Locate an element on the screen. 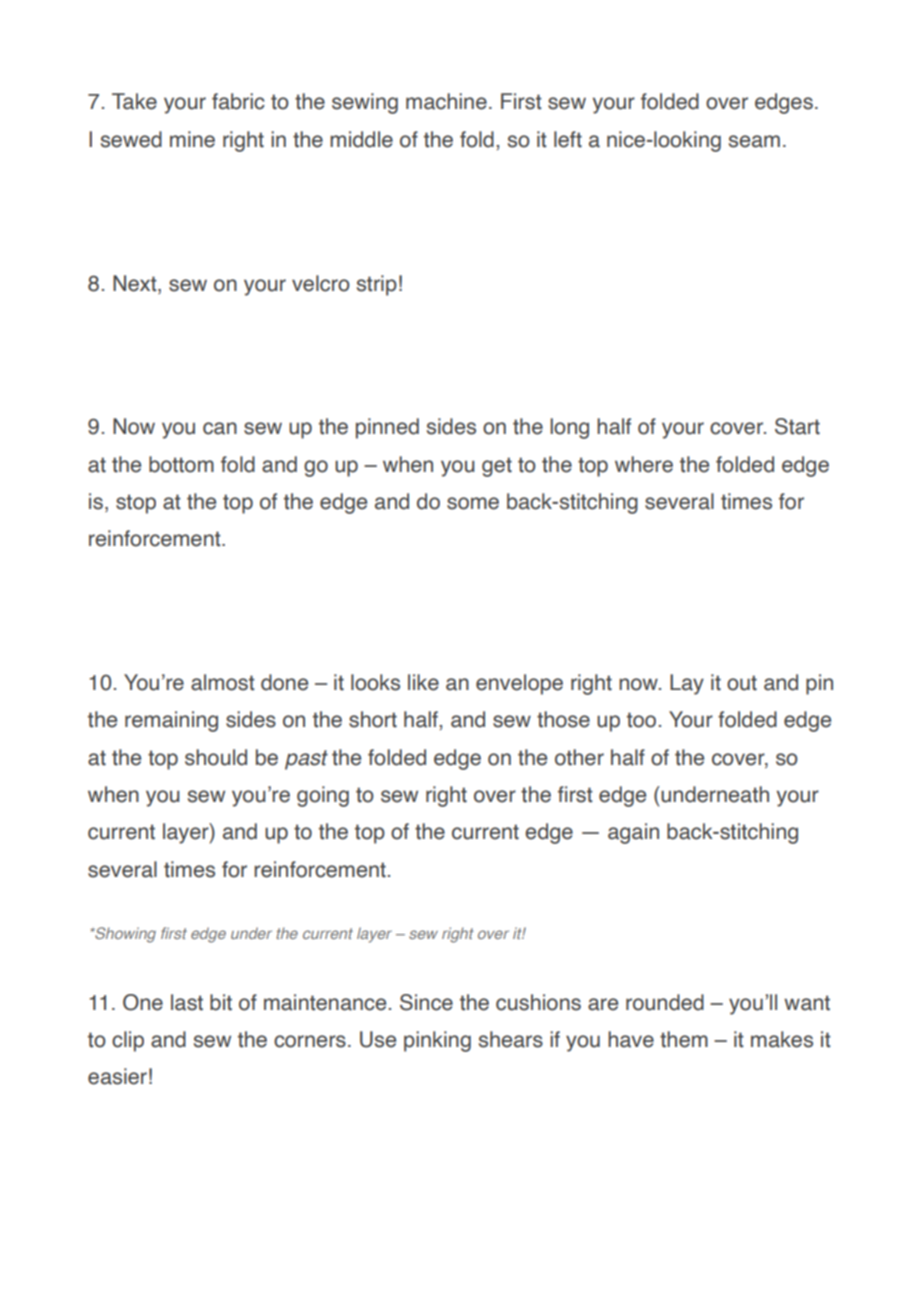 The width and height of the screenshot is (924, 1308). seam is located at coordinates (754, 141).
